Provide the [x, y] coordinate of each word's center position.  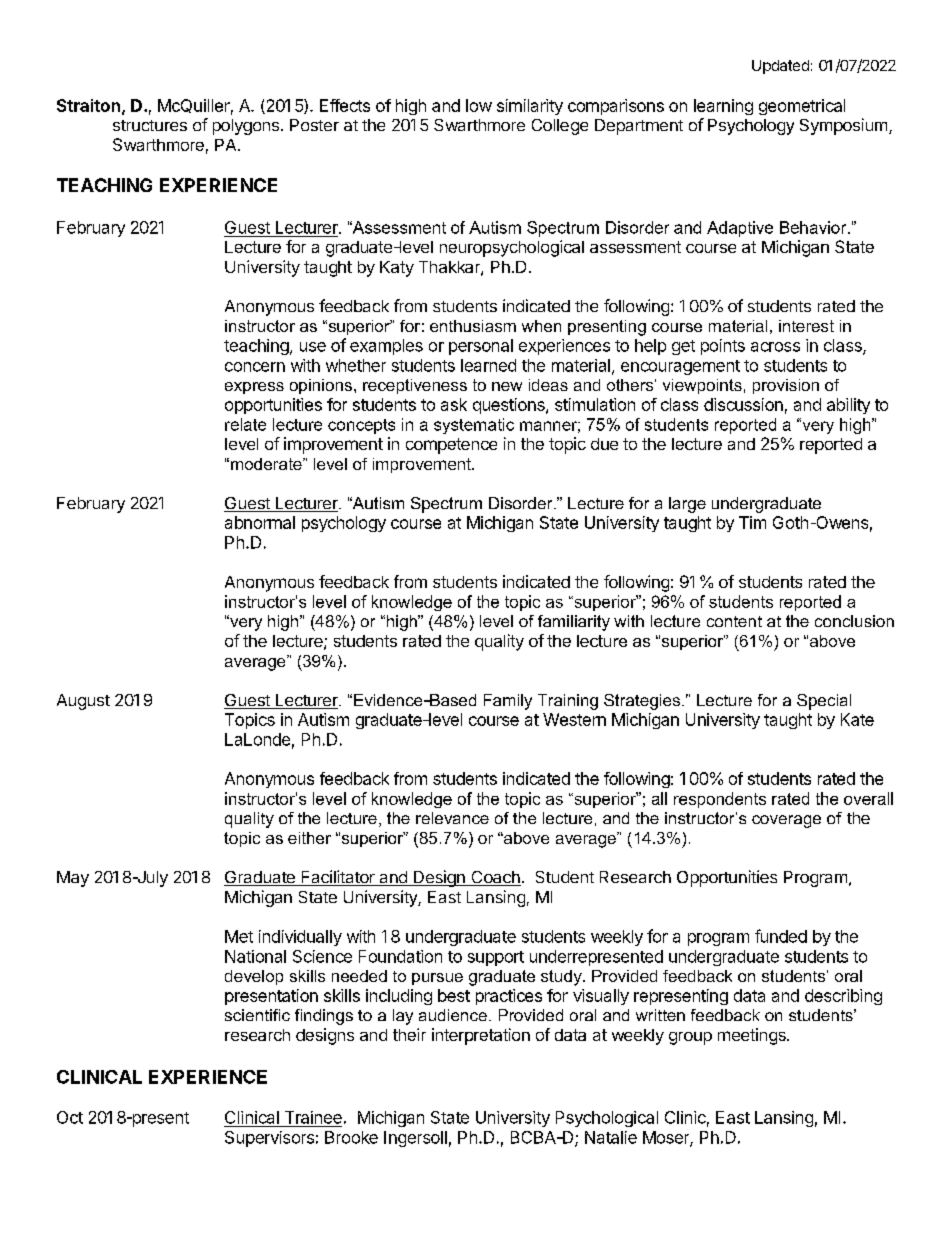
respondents [720, 800]
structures [150, 125]
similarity [530, 107]
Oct [70, 1117]
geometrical [802, 107]
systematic [474, 426]
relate [245, 424]
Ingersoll [415, 1139]
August [83, 702]
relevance [452, 818]
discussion [743, 404]
